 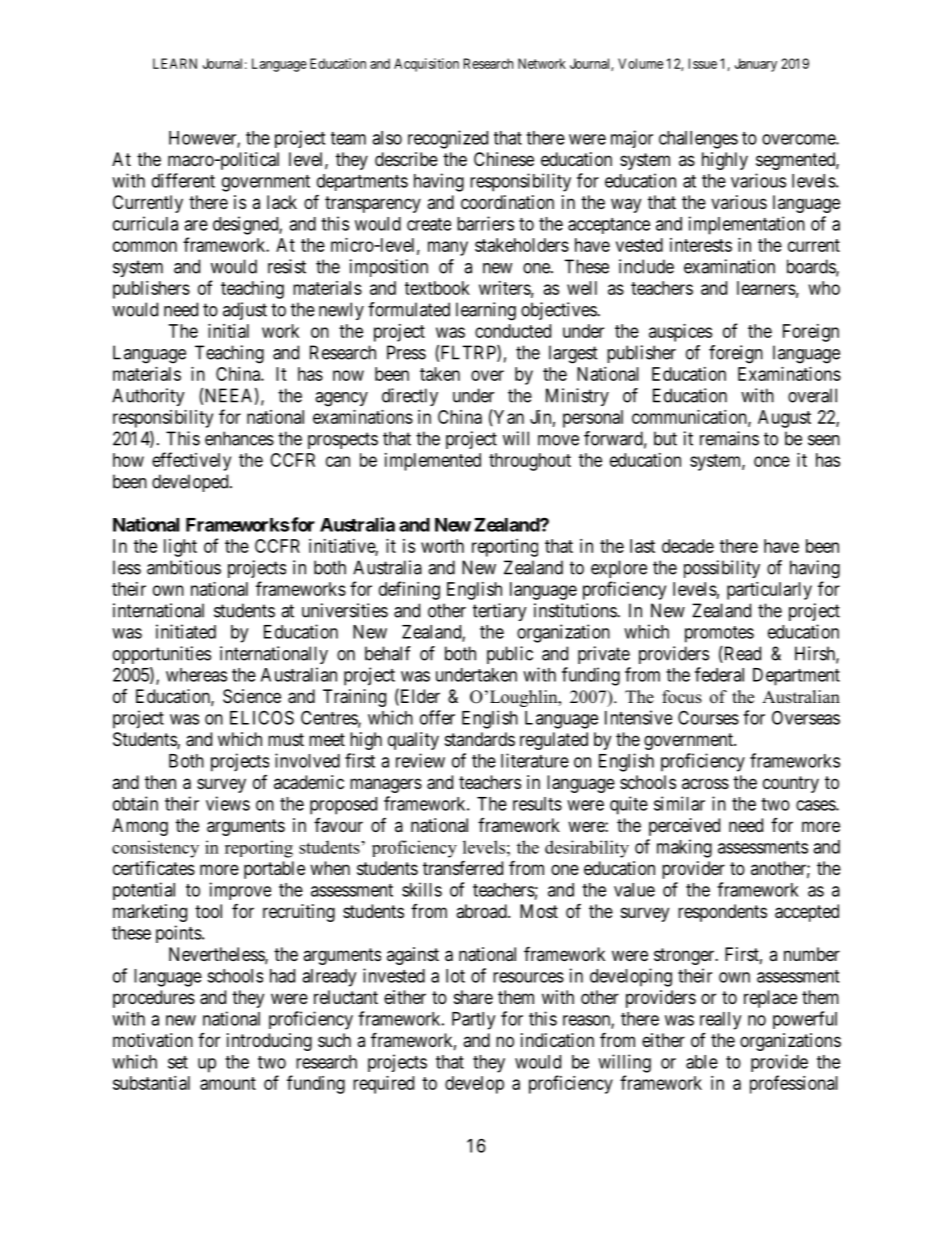 I want to click on worth, so click(x=442, y=546).
